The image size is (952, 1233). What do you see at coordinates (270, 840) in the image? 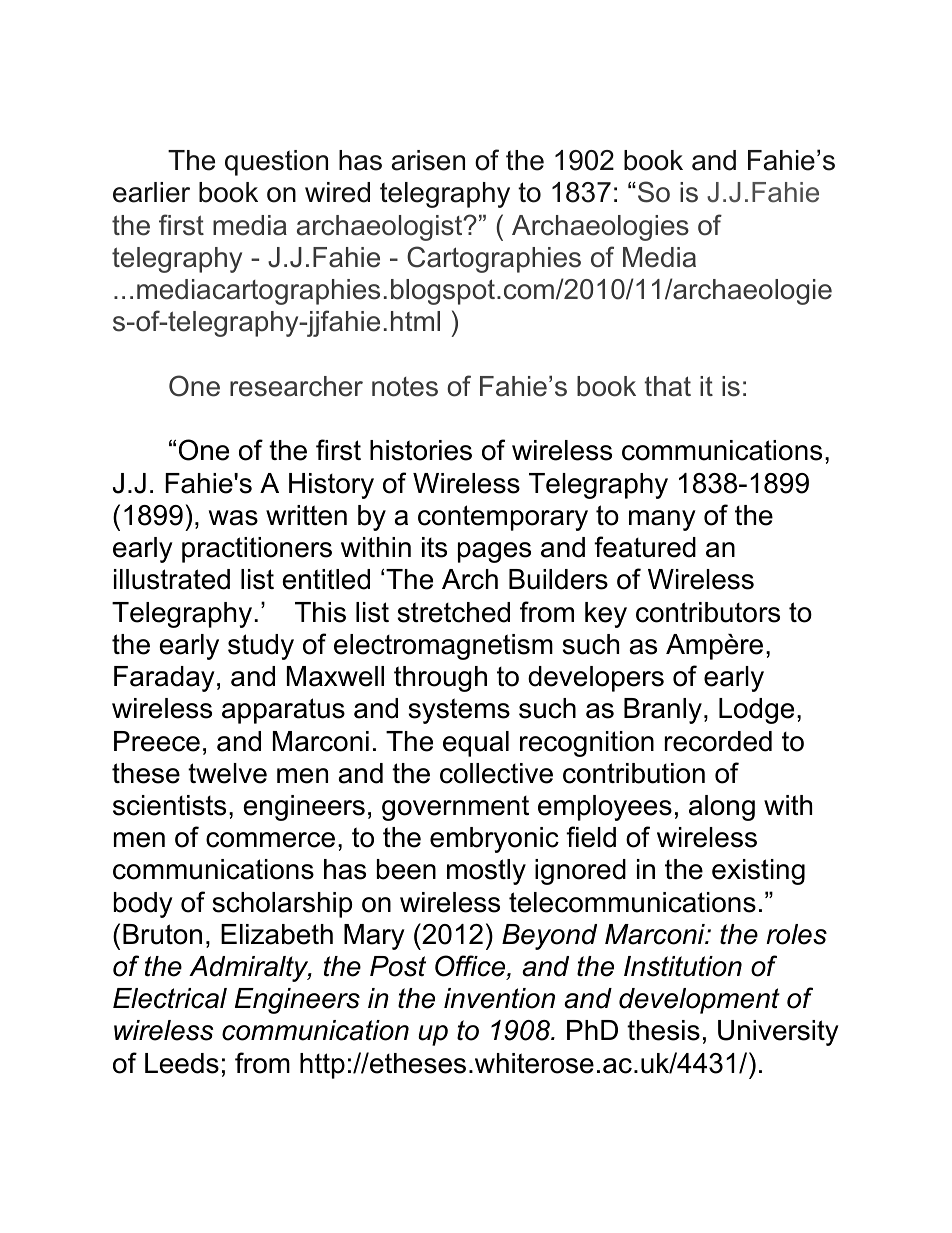
I see `commerce` at bounding box center [270, 840].
